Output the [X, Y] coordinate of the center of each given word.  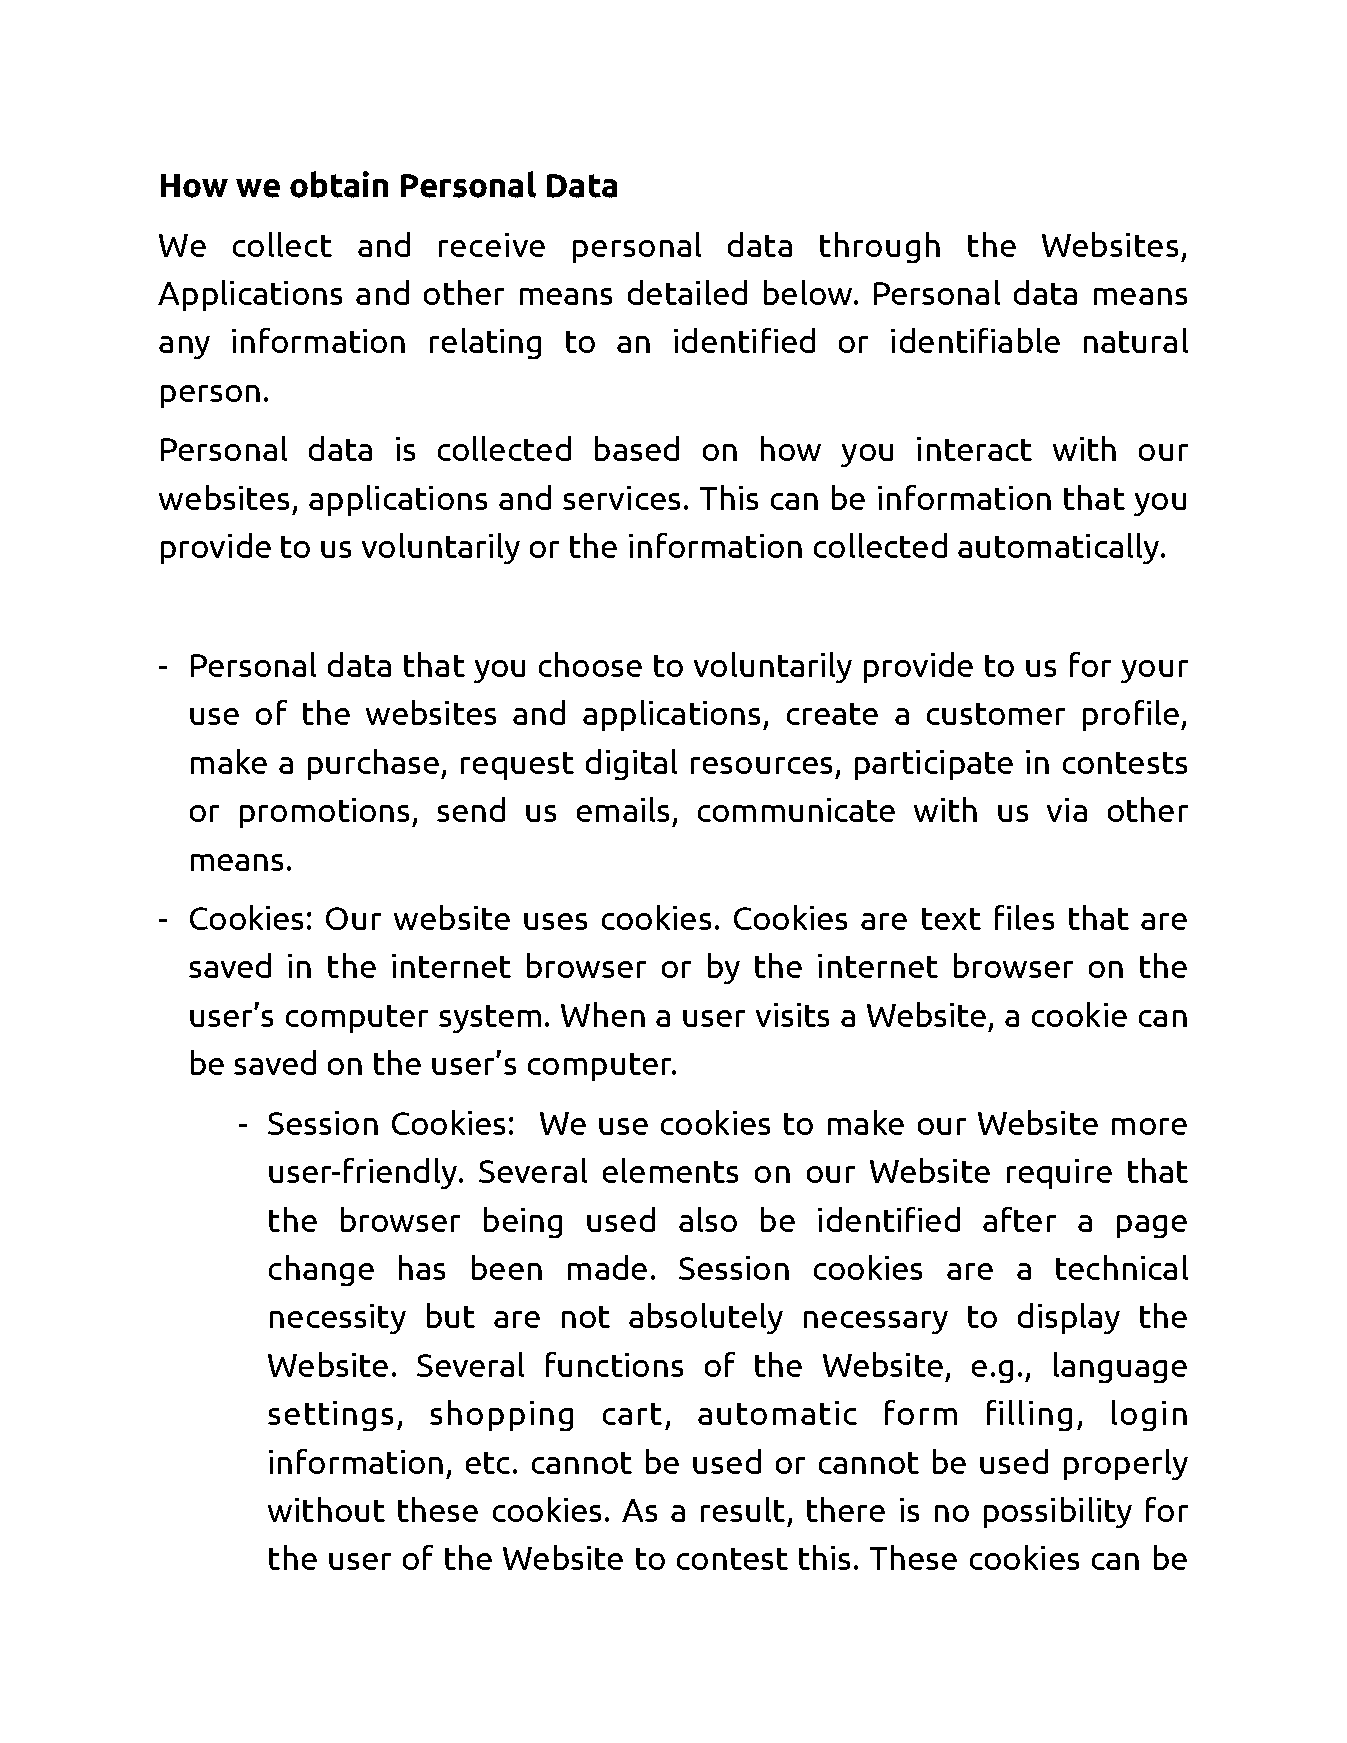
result [743, 1509]
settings [330, 1416]
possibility [1058, 1512]
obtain [339, 184]
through [880, 247]
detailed [687, 292]
